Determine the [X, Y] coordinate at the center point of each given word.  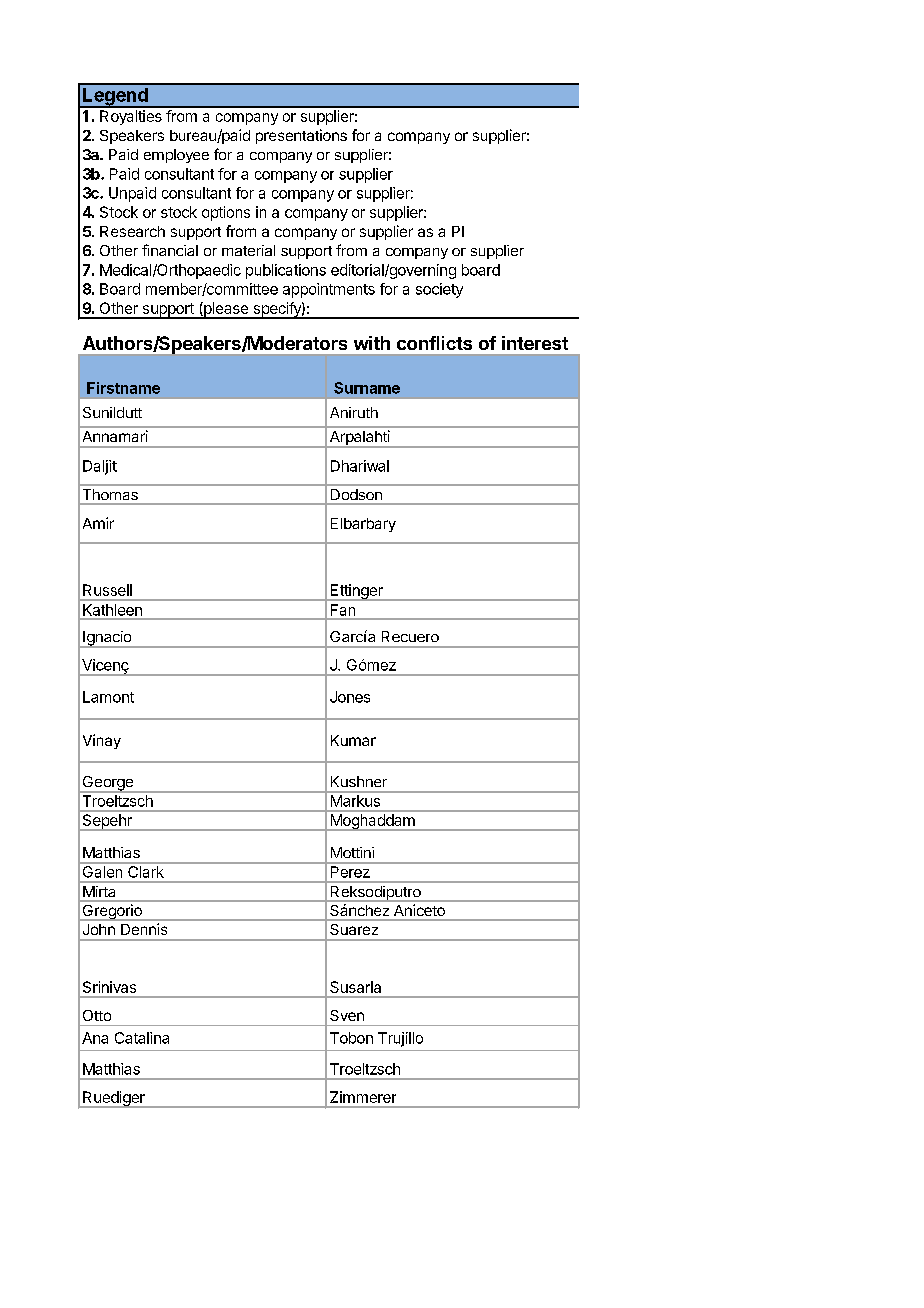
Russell [107, 590]
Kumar [353, 740]
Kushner [359, 781]
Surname [367, 388]
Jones [350, 697]
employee [176, 156]
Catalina [142, 1038]
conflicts [434, 343]
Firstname [123, 388]
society [439, 290]
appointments [329, 290]
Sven [347, 1015]
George [107, 784]
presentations [301, 136]
